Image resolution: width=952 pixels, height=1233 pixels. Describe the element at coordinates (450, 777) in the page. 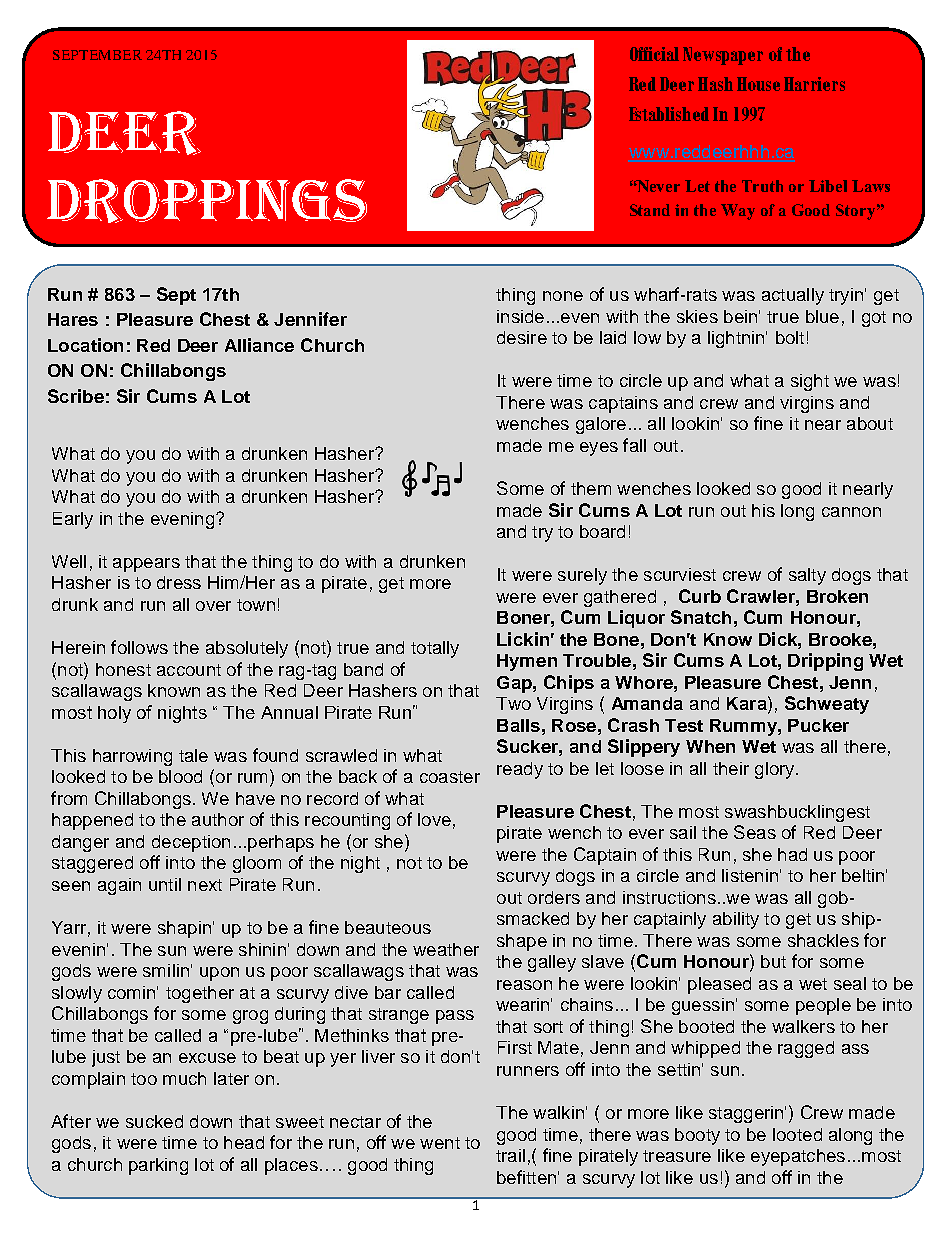

I see `coaster` at that location.
